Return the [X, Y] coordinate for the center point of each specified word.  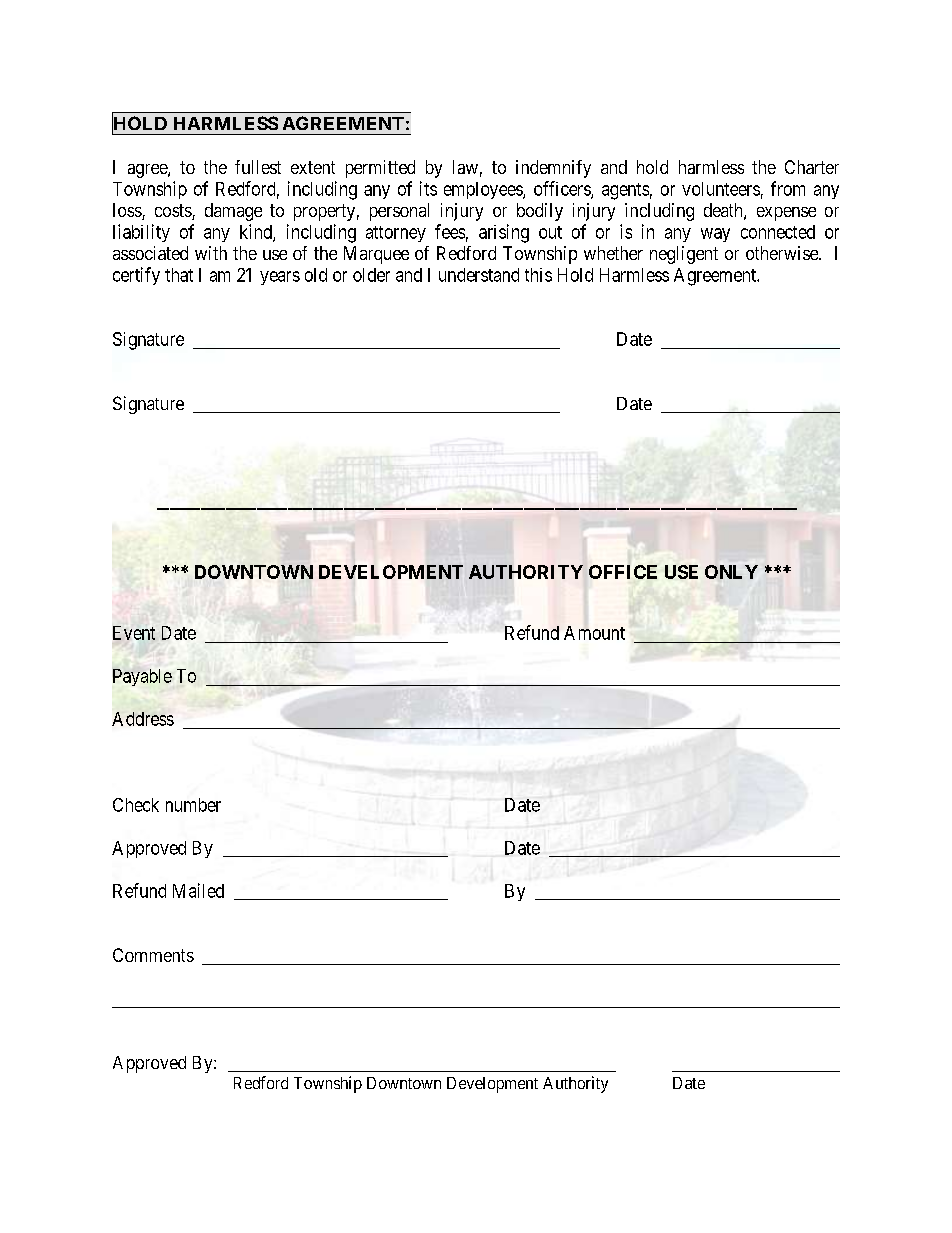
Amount [594, 633]
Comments [153, 955]
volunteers [721, 189]
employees [484, 190]
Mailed [198, 890]
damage [233, 212]
